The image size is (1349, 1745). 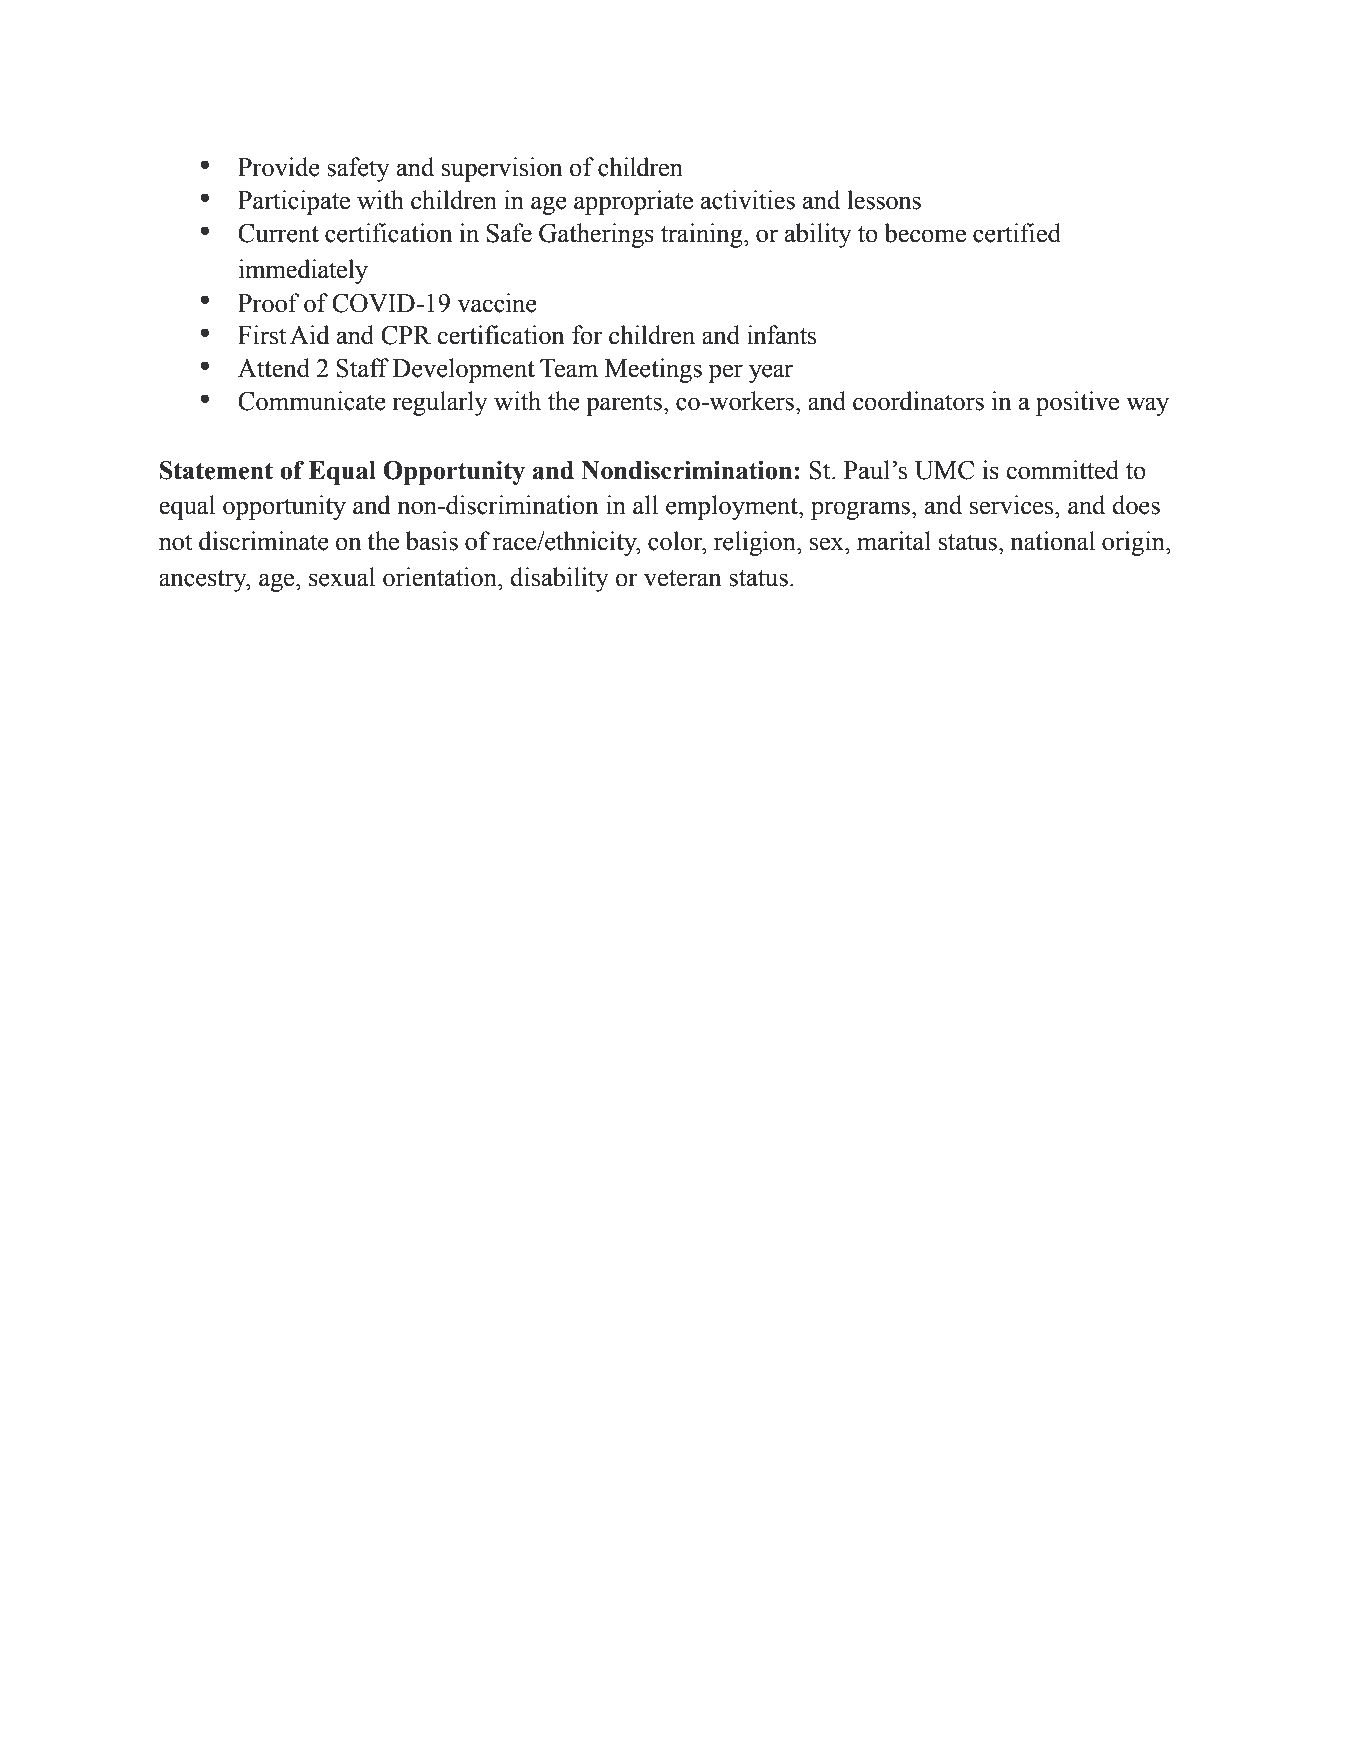 What do you see at coordinates (683, 578) in the page?
I see `veteran` at bounding box center [683, 578].
